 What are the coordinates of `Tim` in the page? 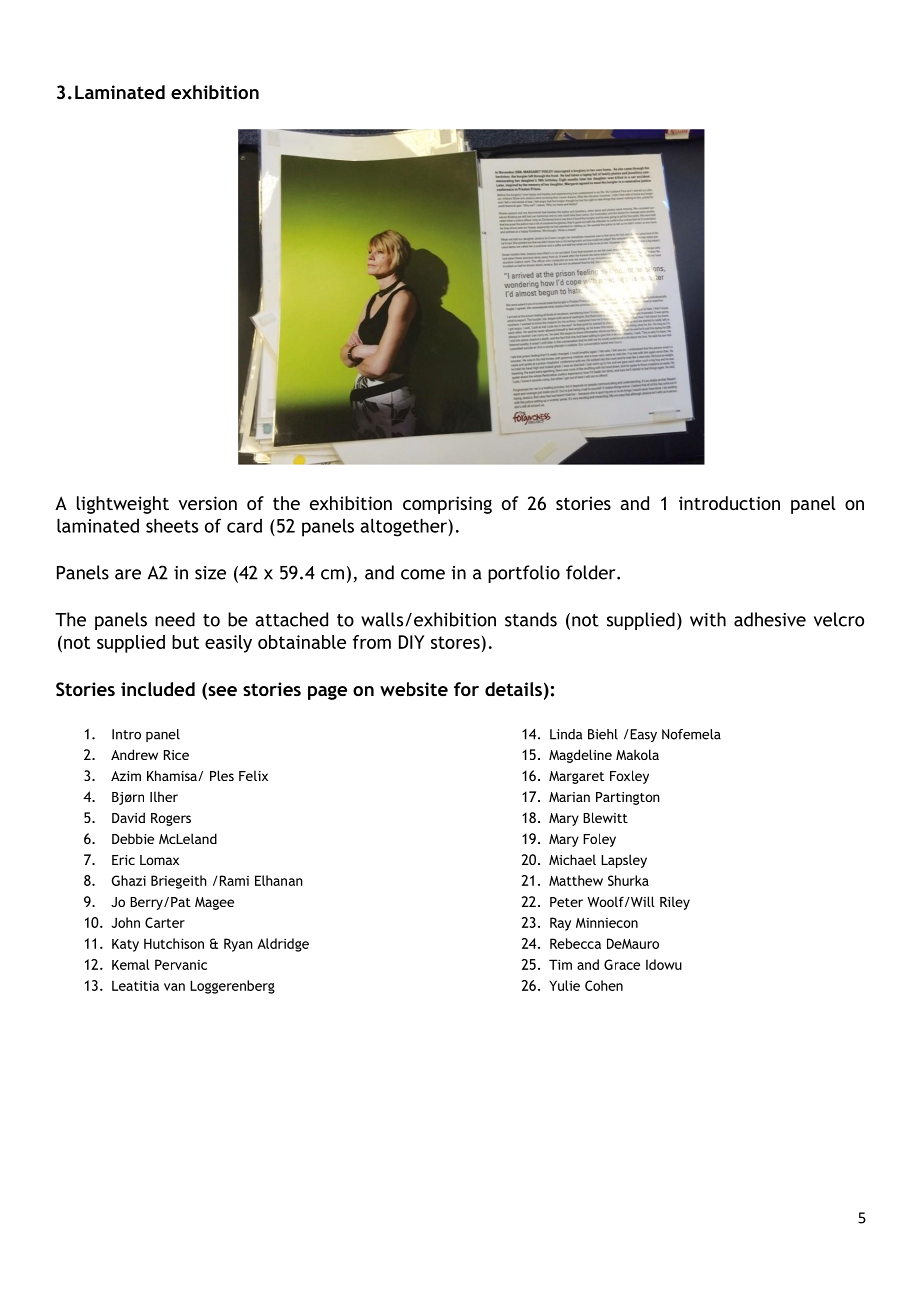 It's located at (560, 964).
